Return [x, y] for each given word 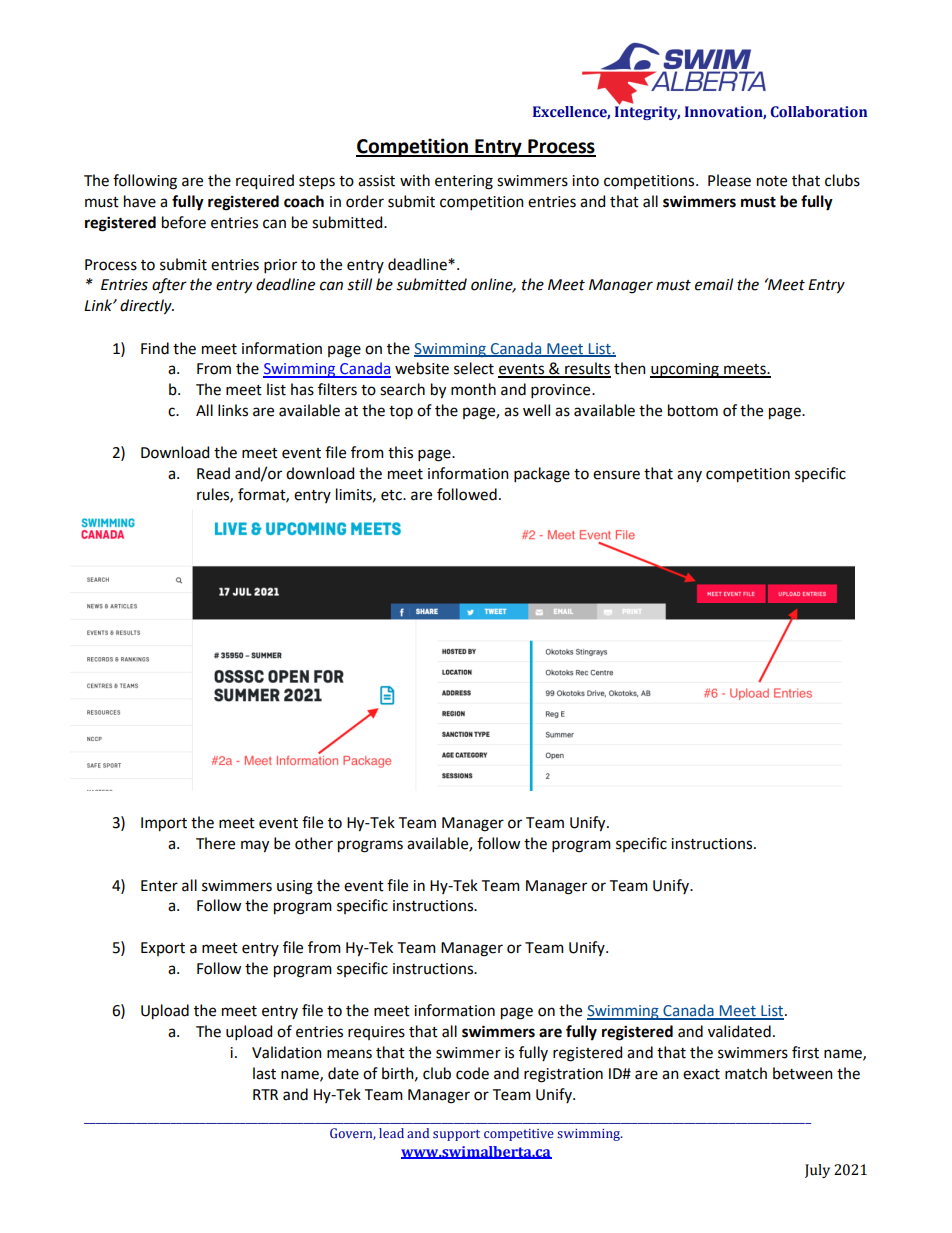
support [456, 1135]
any [689, 476]
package [542, 475]
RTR [265, 1094]
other [314, 843]
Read [213, 473]
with [415, 180]
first [805, 1052]
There [215, 843]
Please [729, 180]
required [265, 182]
